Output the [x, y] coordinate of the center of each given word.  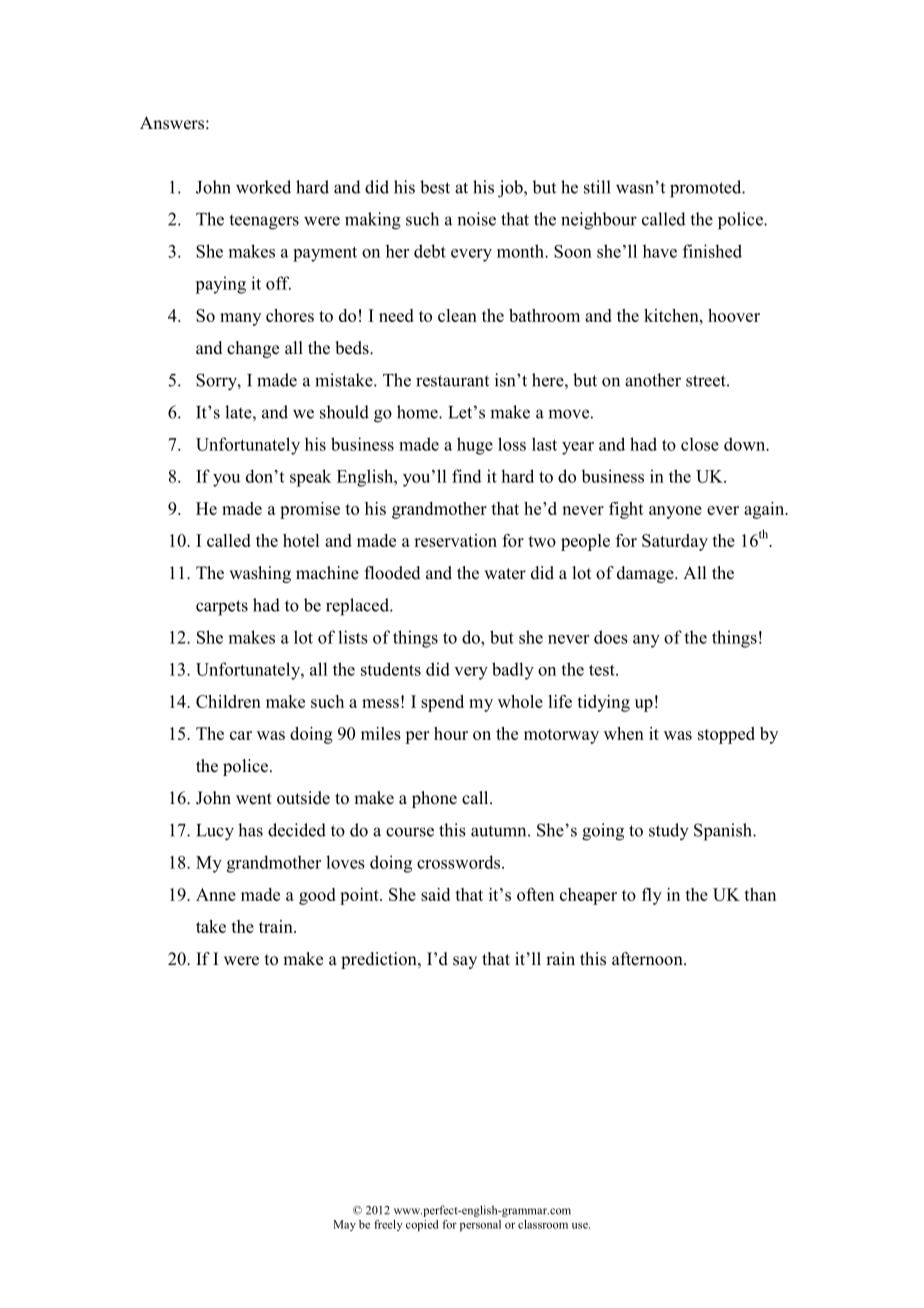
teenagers [264, 222]
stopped [726, 735]
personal [480, 1225]
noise [476, 219]
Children [228, 701]
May [344, 1225]
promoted [707, 189]
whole [520, 701]
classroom [543, 1224]
